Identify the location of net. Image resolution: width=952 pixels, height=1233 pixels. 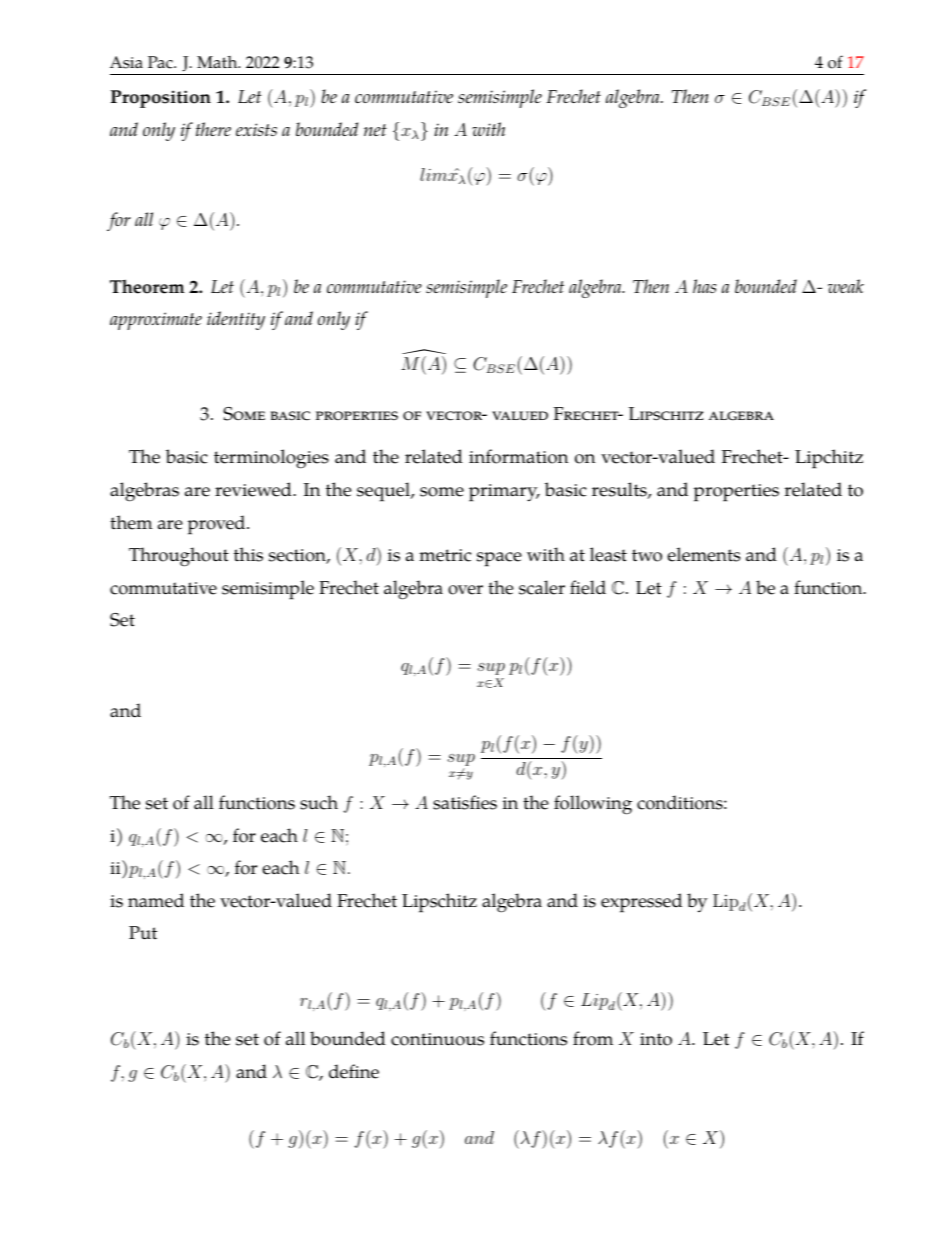
(375, 130).
